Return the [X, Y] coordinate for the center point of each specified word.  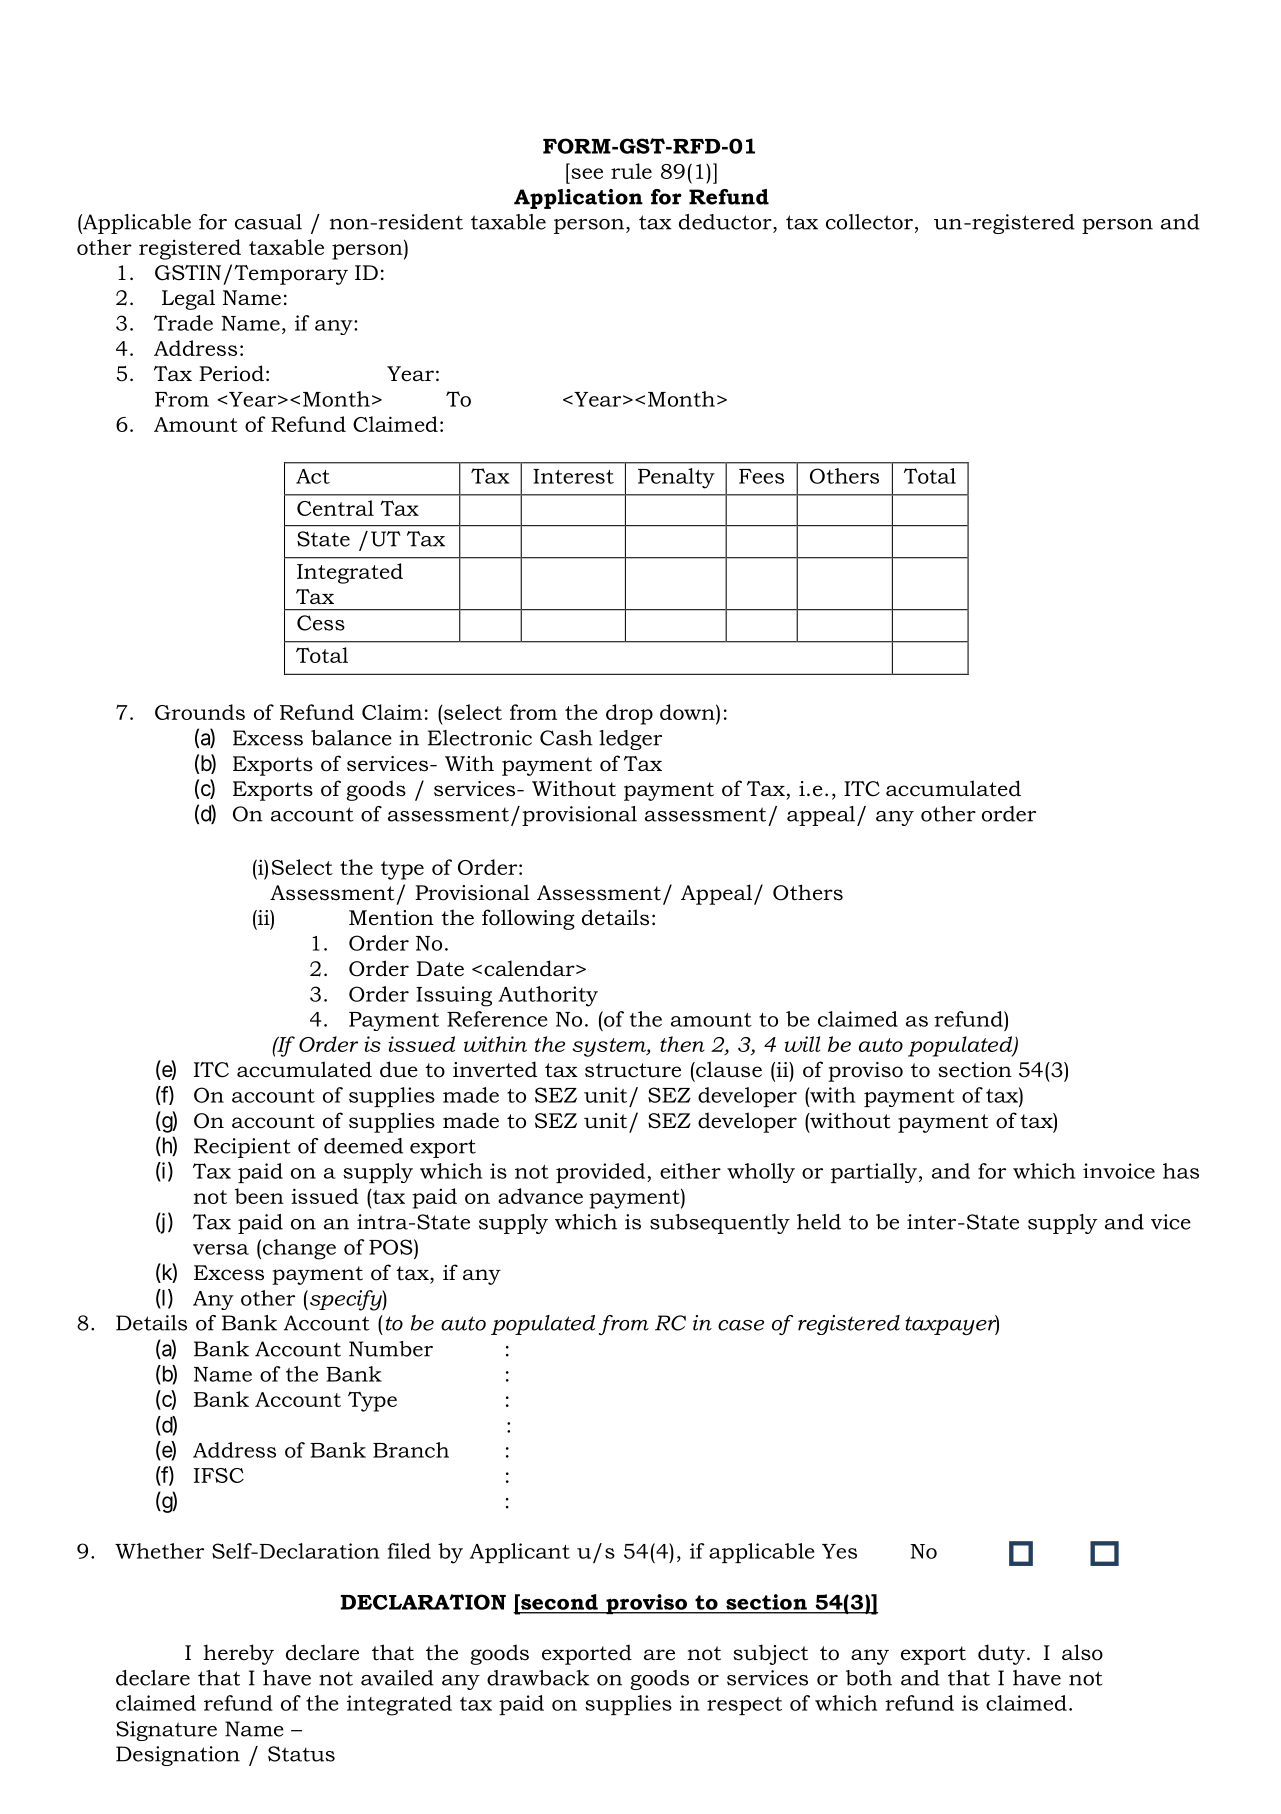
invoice [1119, 1171]
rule [631, 171]
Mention [391, 918]
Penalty [676, 478]
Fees [761, 476]
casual [268, 222]
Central [335, 508]
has [1181, 1171]
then [682, 1044]
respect [744, 1706]
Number [391, 1349]
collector [869, 222]
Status [301, 1754]
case [741, 1325]
